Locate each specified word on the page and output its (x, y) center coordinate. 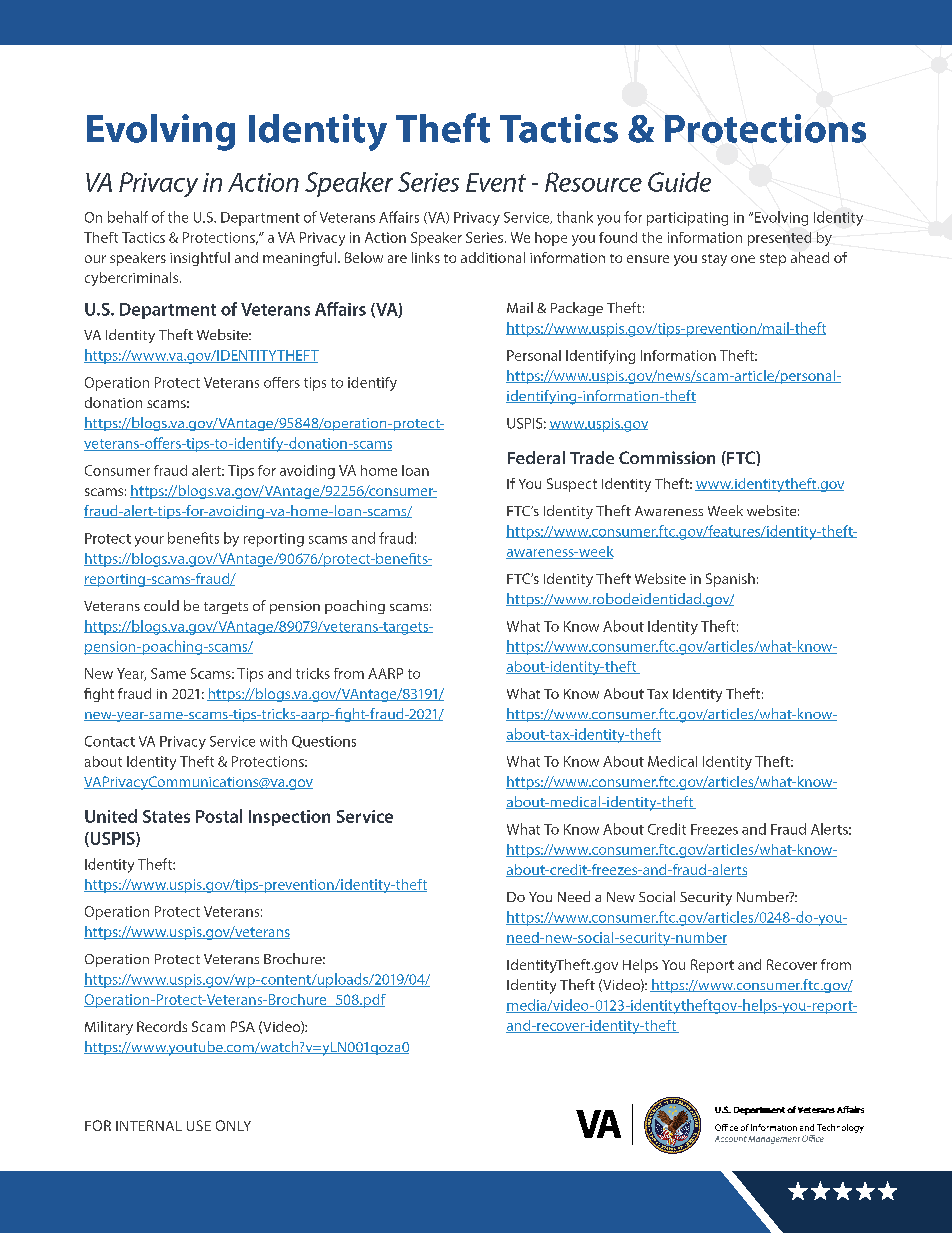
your (149, 541)
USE (199, 1125)
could (161, 605)
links (426, 257)
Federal (536, 457)
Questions (324, 742)
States (166, 816)
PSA (243, 1026)
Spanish (730, 580)
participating (687, 219)
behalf (128, 217)
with (273, 741)
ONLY (233, 1125)
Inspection (289, 818)
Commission (667, 457)
